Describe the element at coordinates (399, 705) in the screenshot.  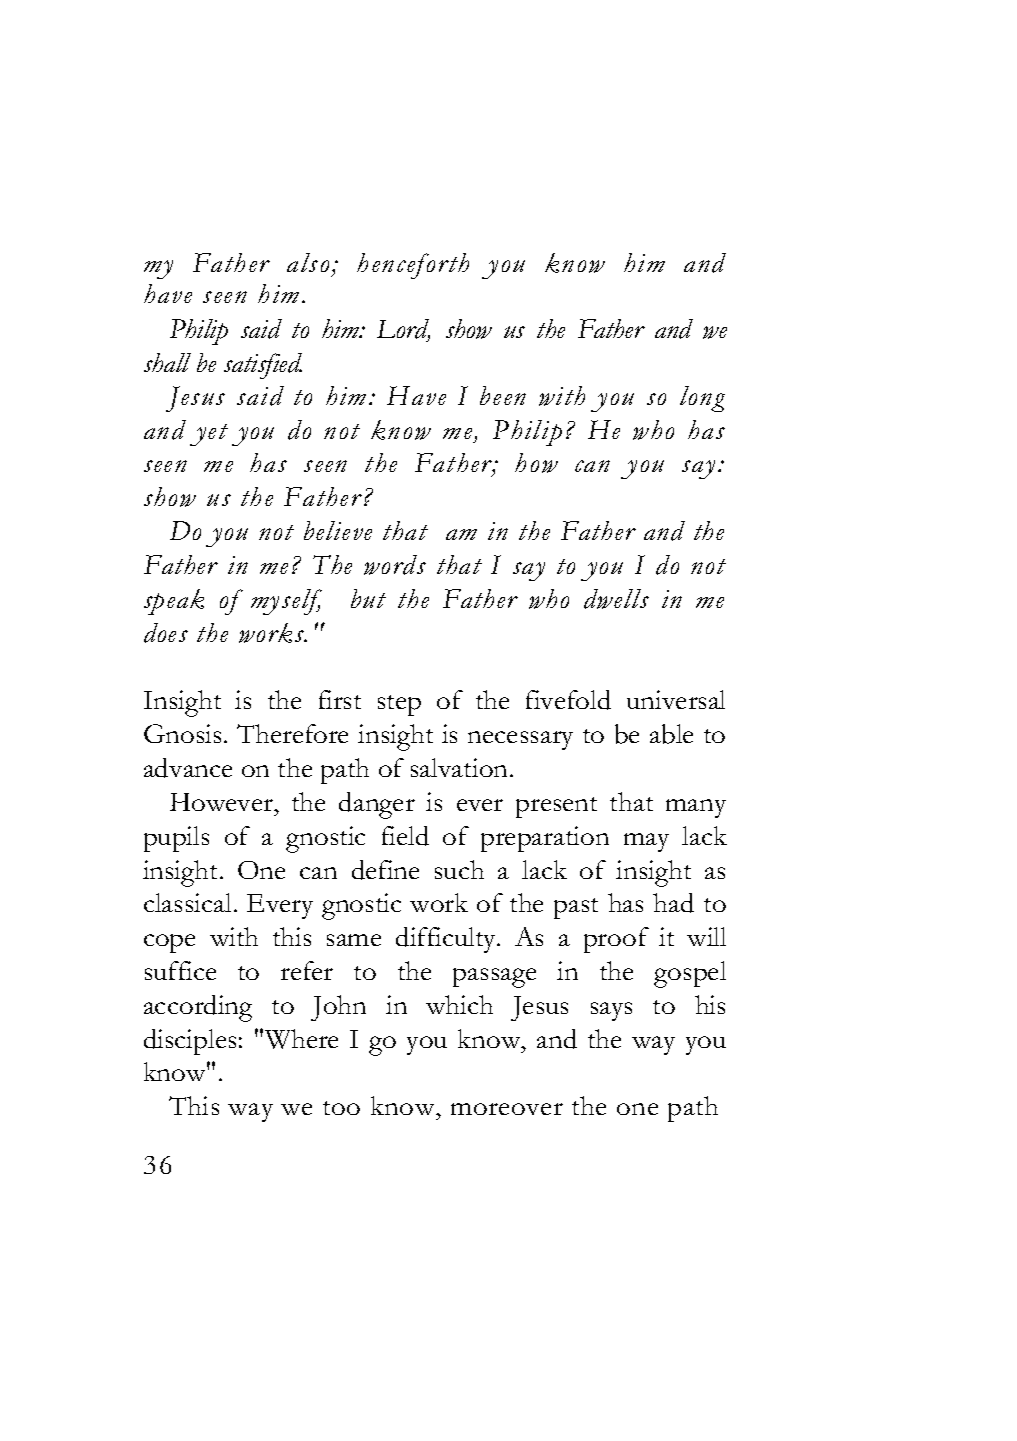
I see `step` at that location.
